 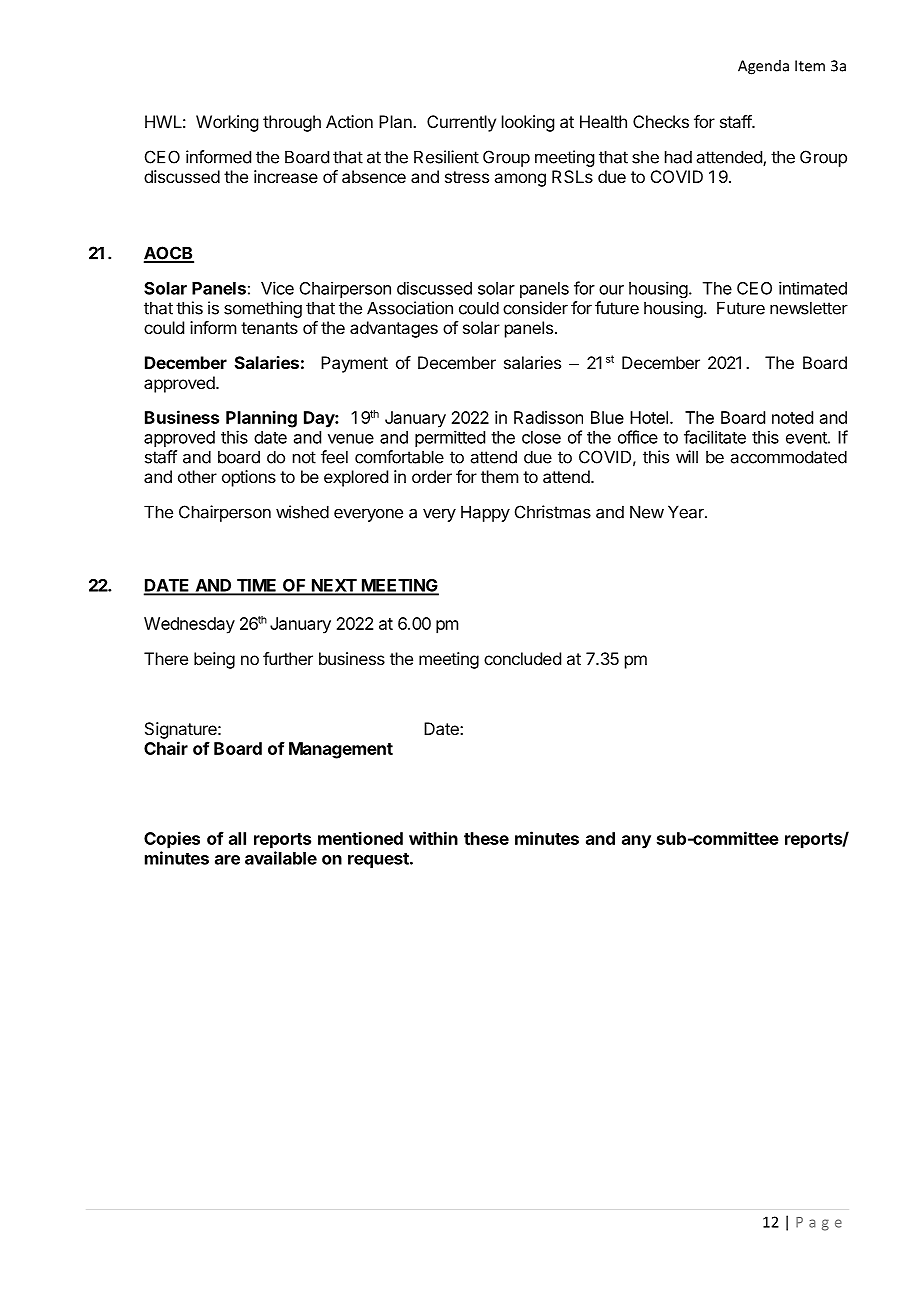 I want to click on all, so click(x=237, y=838).
